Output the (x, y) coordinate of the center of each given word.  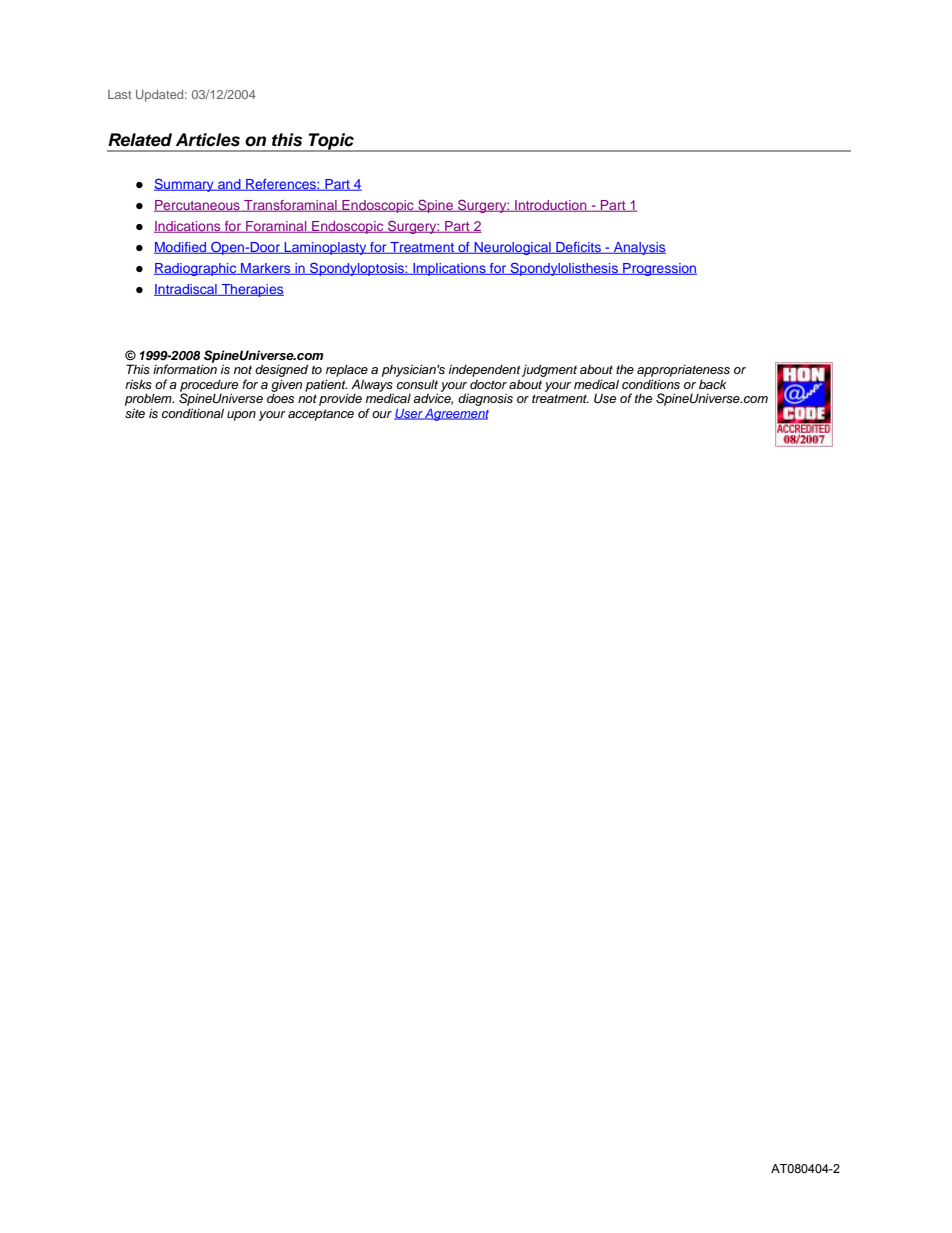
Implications (449, 269)
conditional (193, 413)
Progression (659, 269)
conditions (651, 384)
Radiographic (196, 269)
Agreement (456, 415)
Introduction (551, 206)
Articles (207, 140)
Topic (331, 142)
